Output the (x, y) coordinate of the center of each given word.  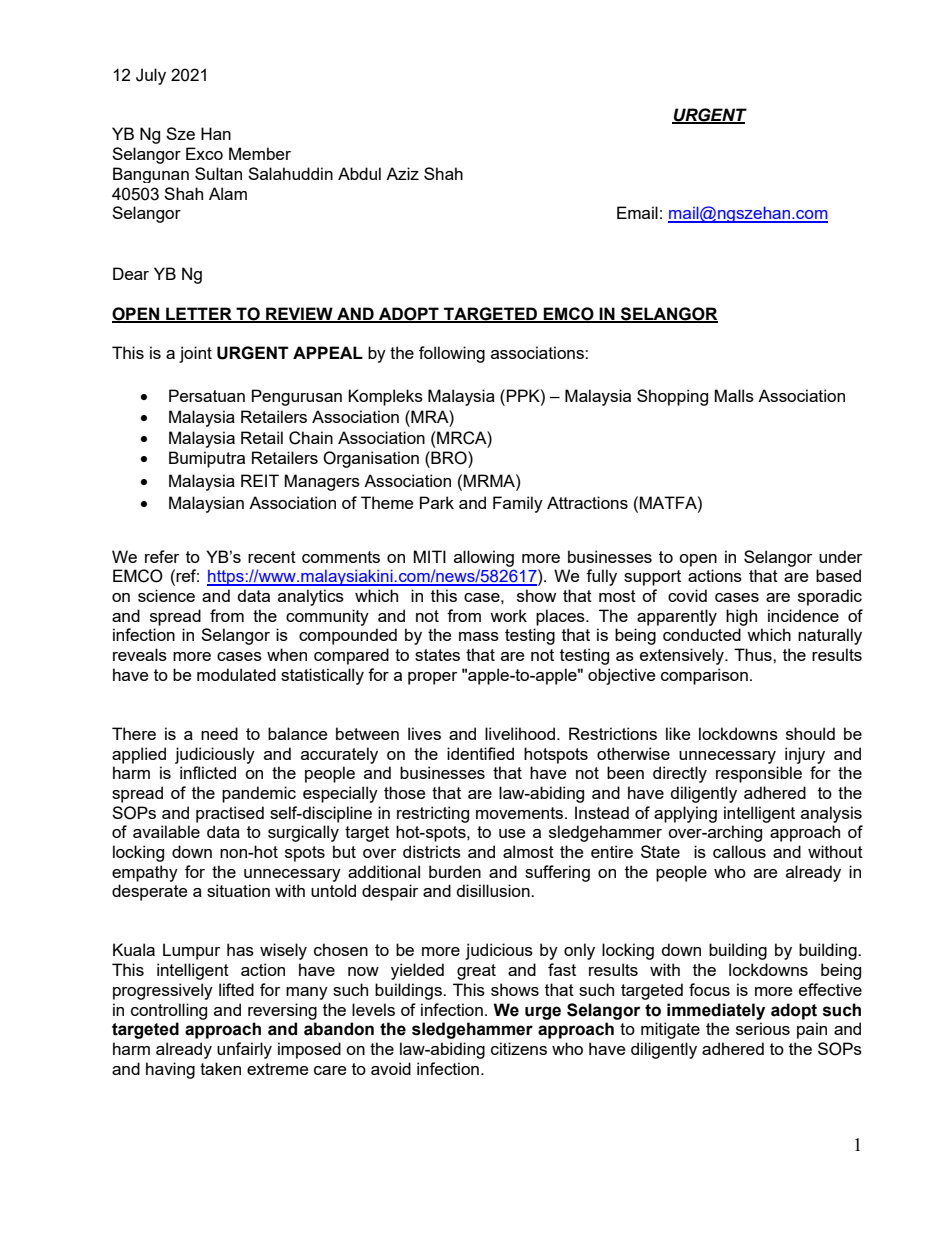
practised (230, 814)
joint (195, 354)
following (452, 354)
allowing (484, 558)
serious (763, 1028)
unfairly (244, 1050)
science (166, 595)
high (741, 617)
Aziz (402, 173)
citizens (519, 1048)
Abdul (359, 173)
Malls (734, 395)
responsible (759, 774)
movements (521, 813)
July (151, 76)
